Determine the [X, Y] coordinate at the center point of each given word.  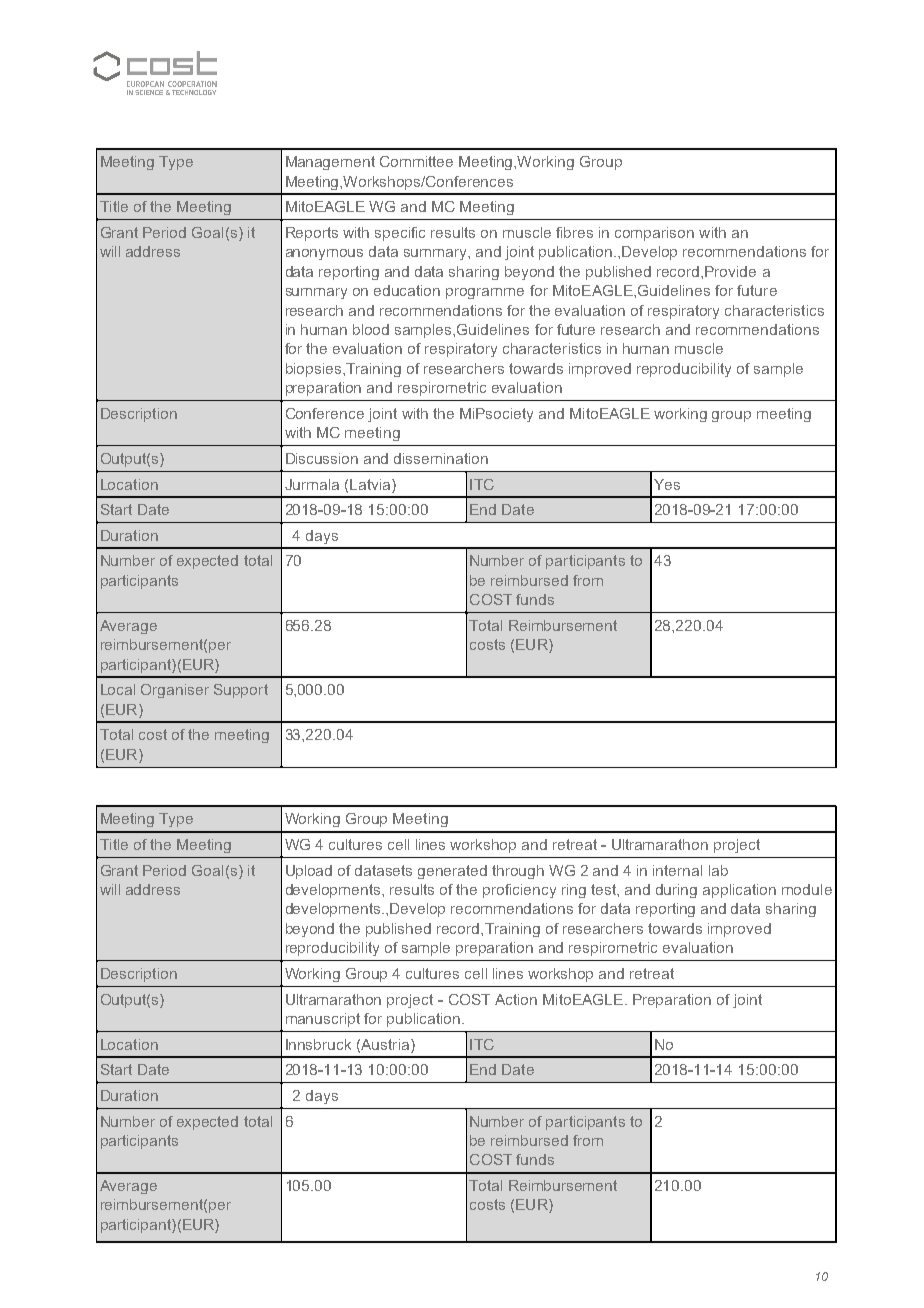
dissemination [441, 458]
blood [371, 329]
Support [241, 691]
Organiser [175, 691]
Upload [309, 872]
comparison [654, 234]
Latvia [370, 484]
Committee [416, 161]
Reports [312, 234]
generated [452, 872]
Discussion [322, 458]
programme [485, 293]
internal [677, 870]
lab [718, 870]
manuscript [323, 1020]
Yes [667, 484]
